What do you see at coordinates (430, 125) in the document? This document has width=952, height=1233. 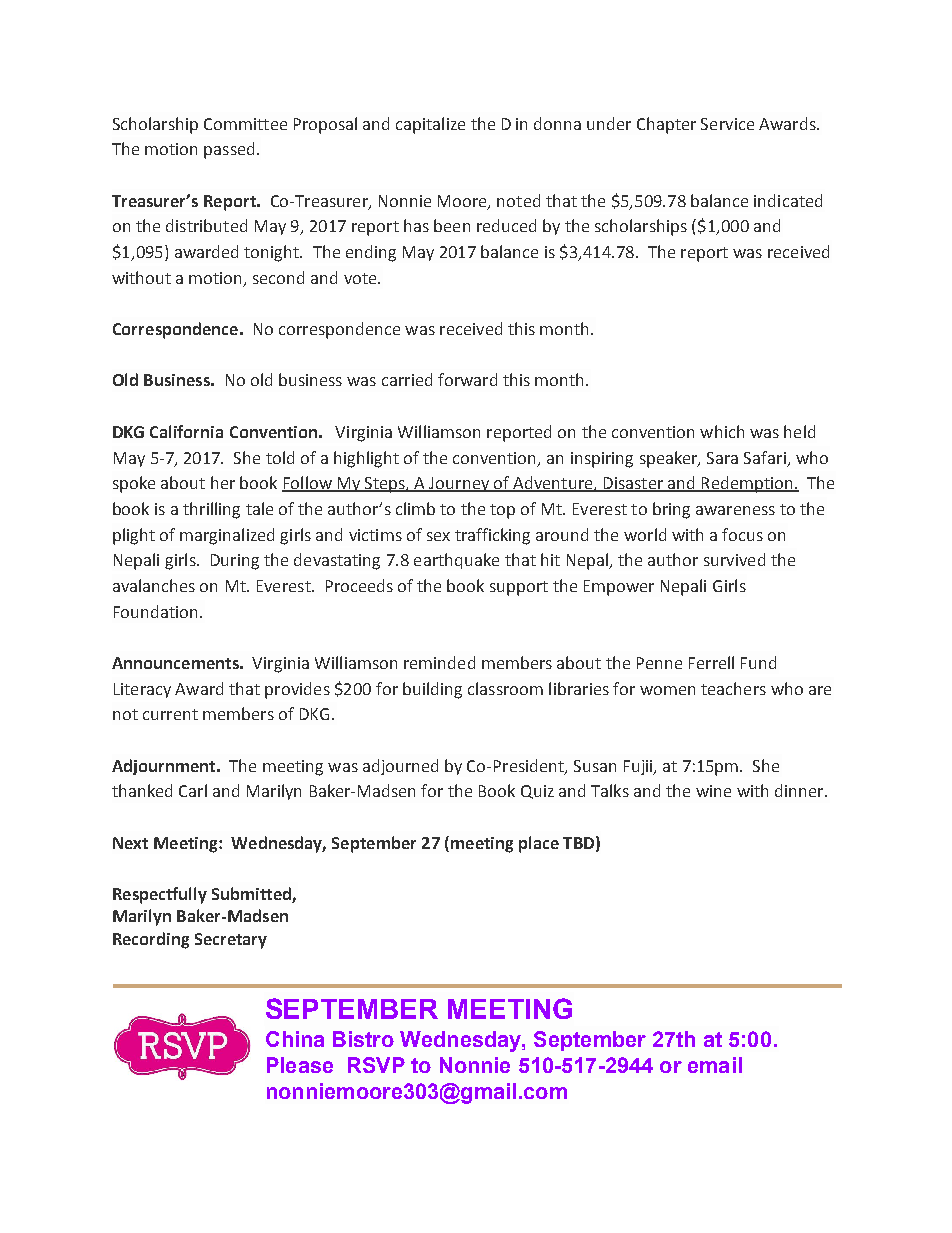 I see `capitalize` at bounding box center [430, 125].
